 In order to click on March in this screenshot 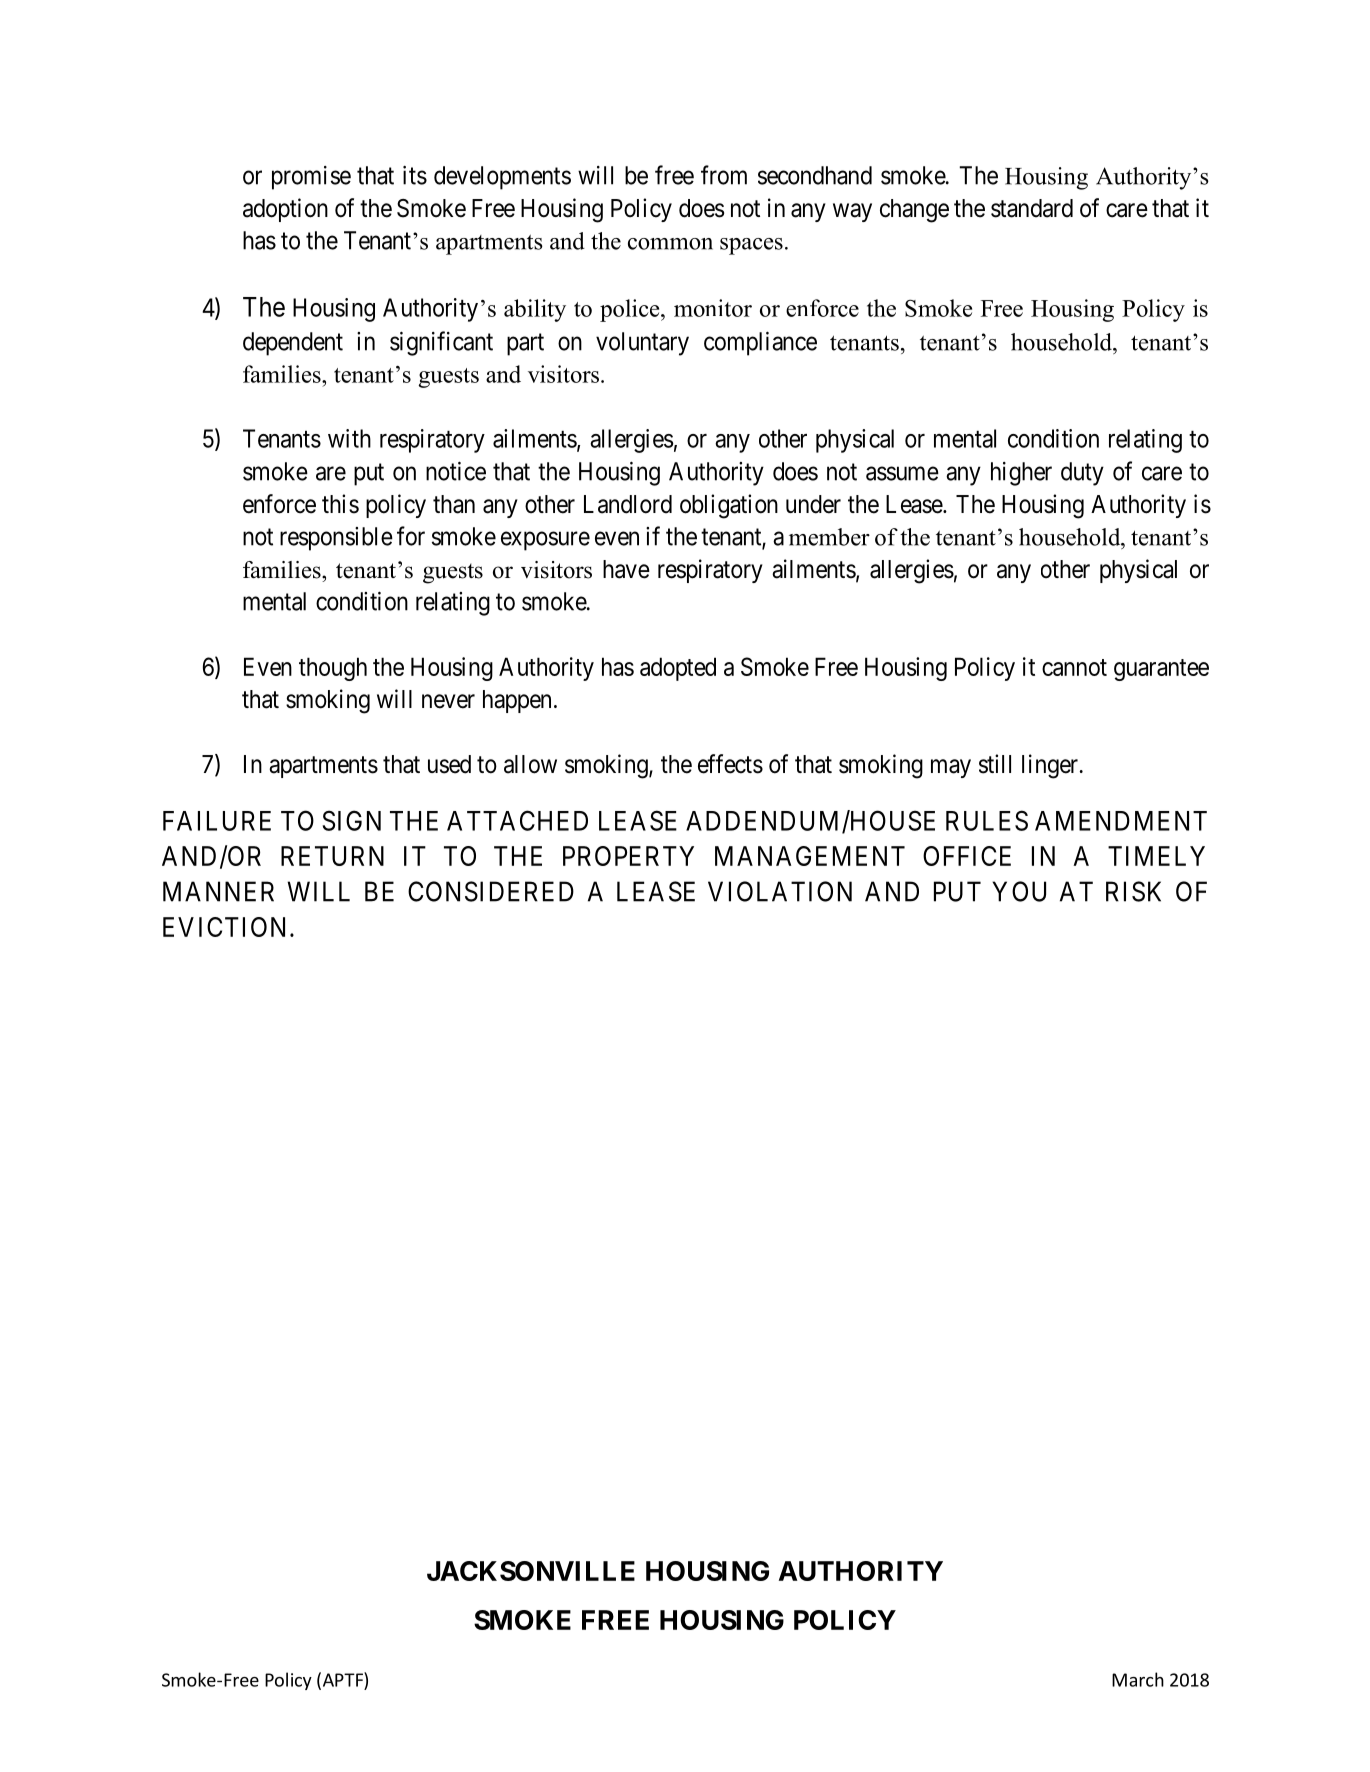, I will do `click(1138, 1679)`.
